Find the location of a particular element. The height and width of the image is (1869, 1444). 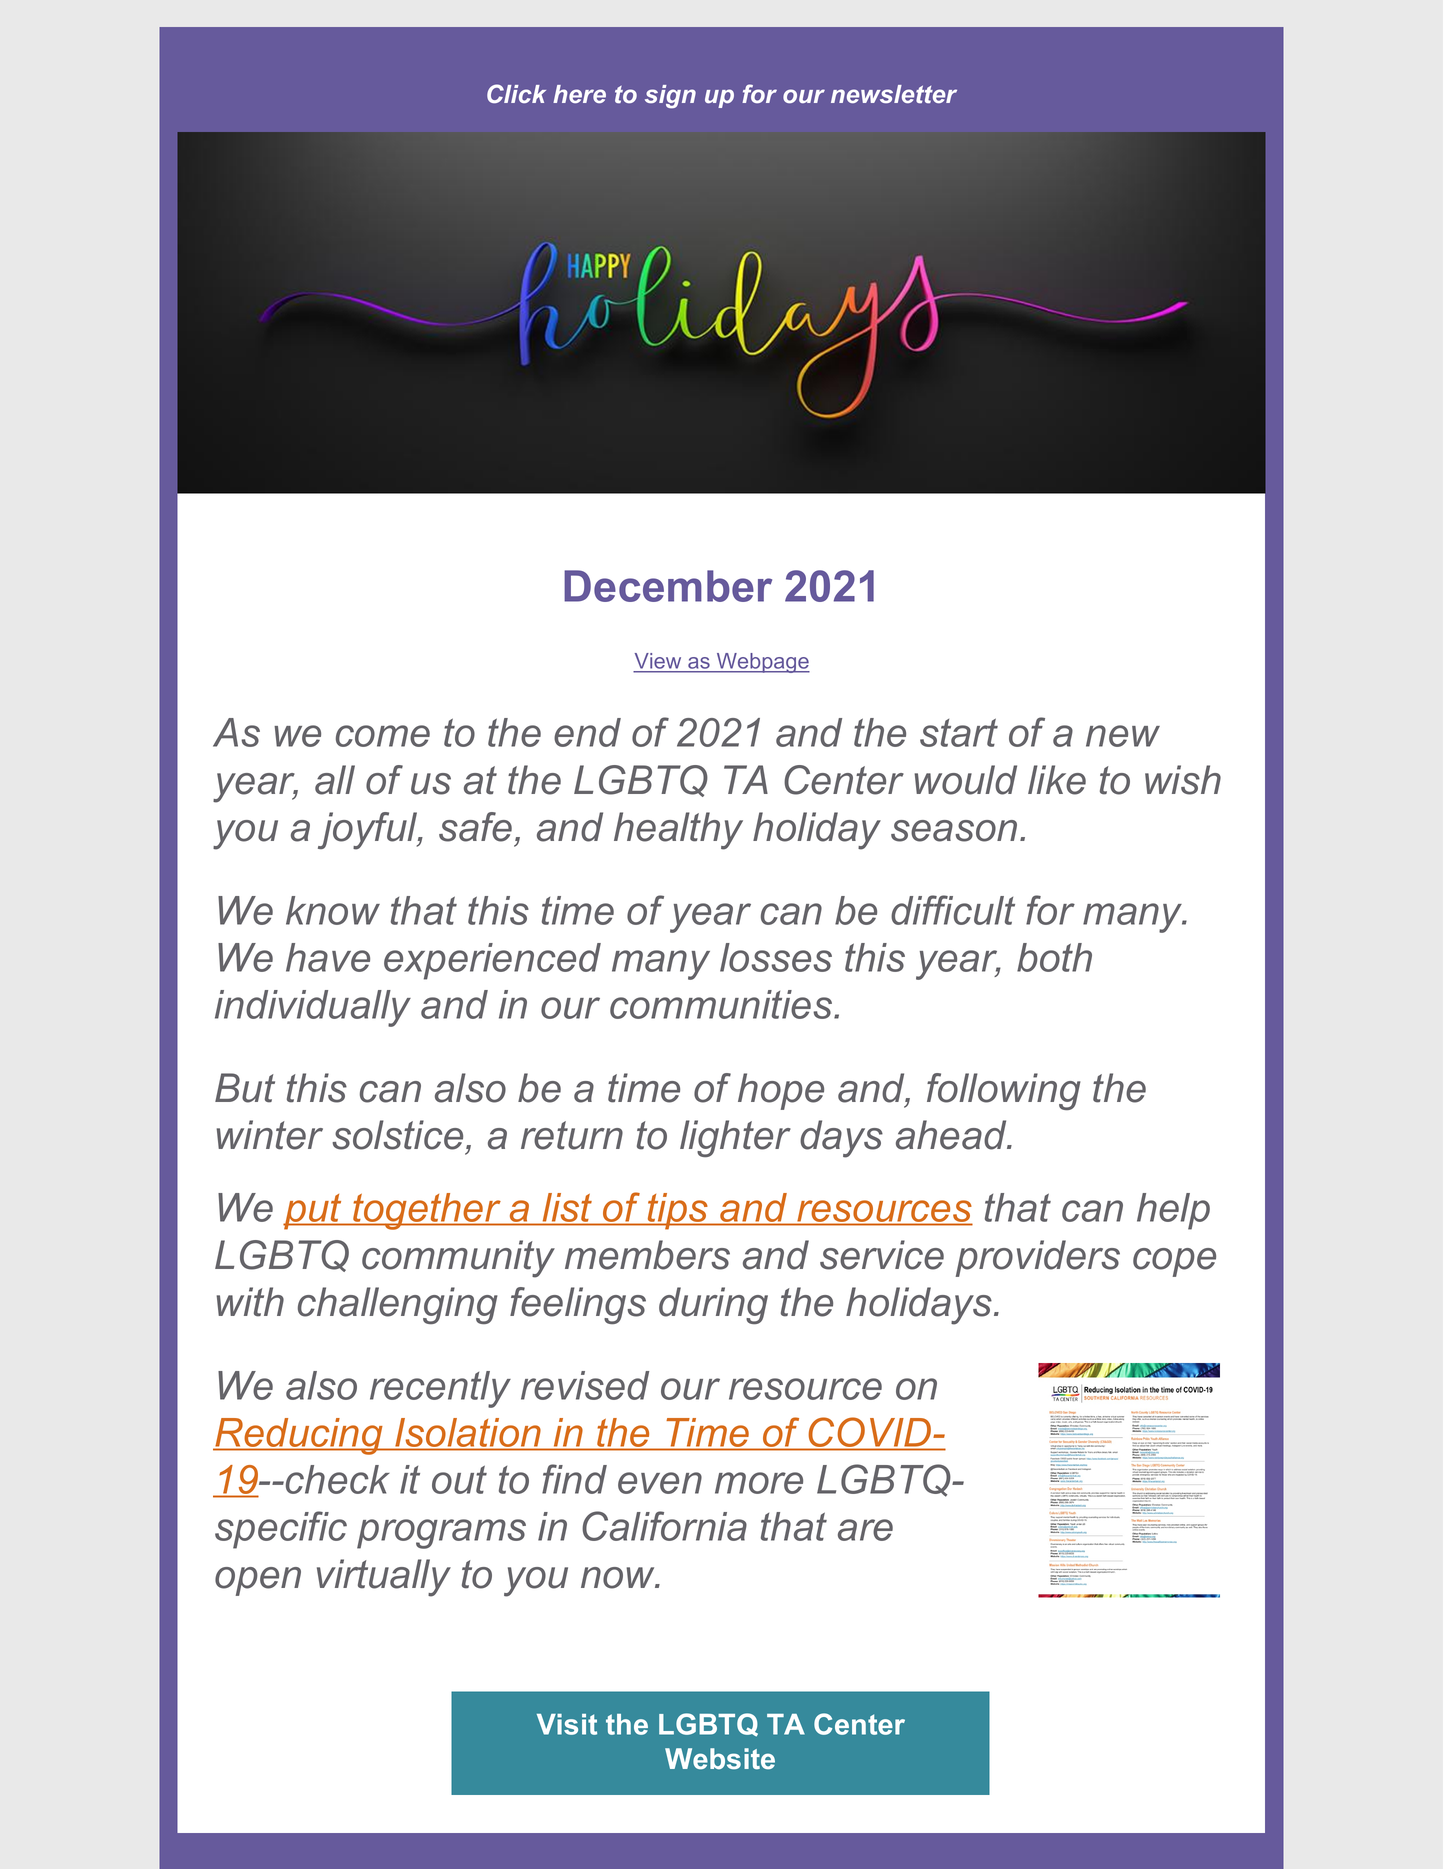

both is located at coordinates (1054, 957).
